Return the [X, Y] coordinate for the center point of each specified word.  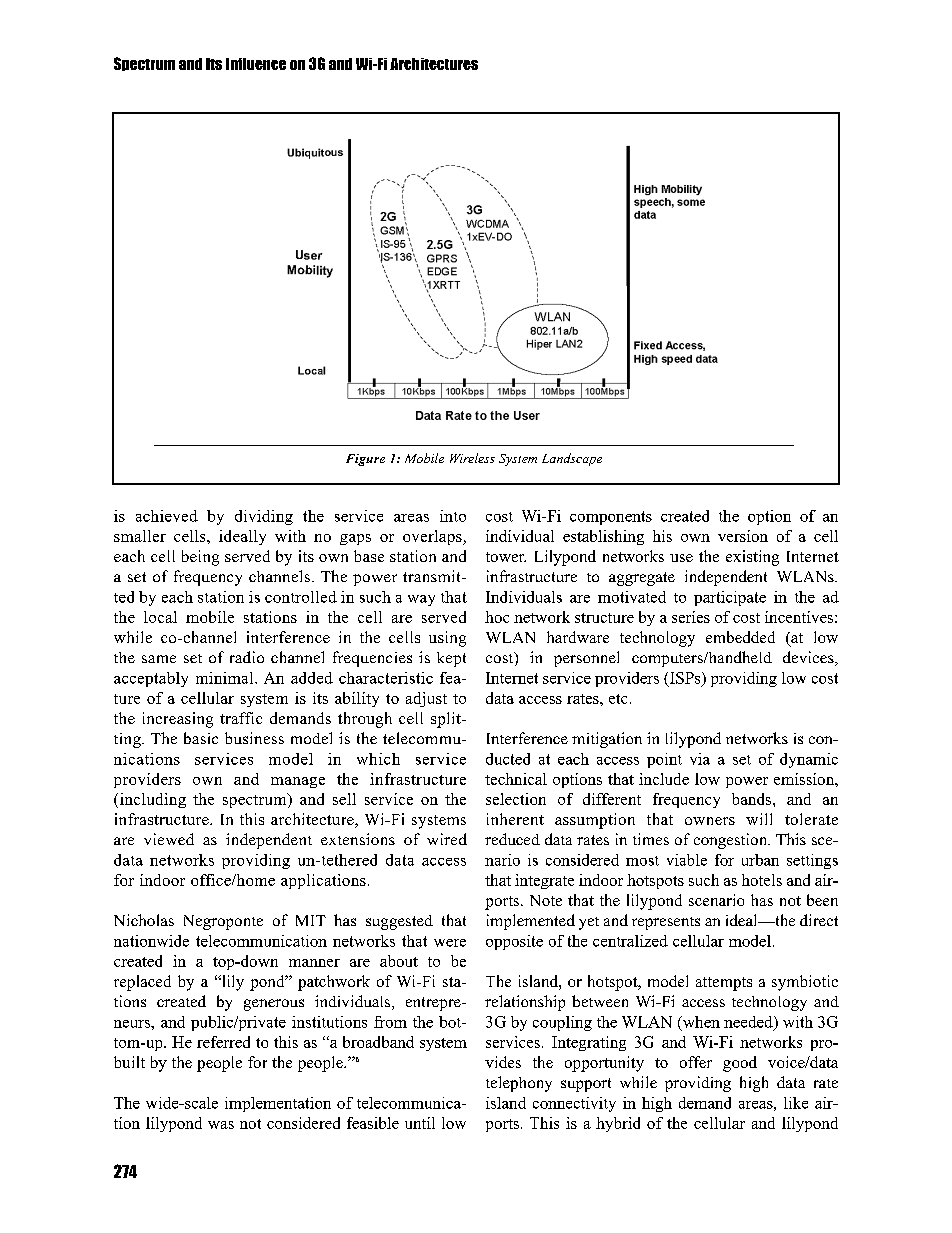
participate [730, 598]
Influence [256, 64]
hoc [497, 617]
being [200, 558]
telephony [519, 1084]
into [453, 516]
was [221, 1125]
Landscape [572, 459]
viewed [169, 839]
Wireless [472, 458]
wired [447, 839]
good [740, 1064]
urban [760, 860]
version [743, 536]
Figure [365, 460]
